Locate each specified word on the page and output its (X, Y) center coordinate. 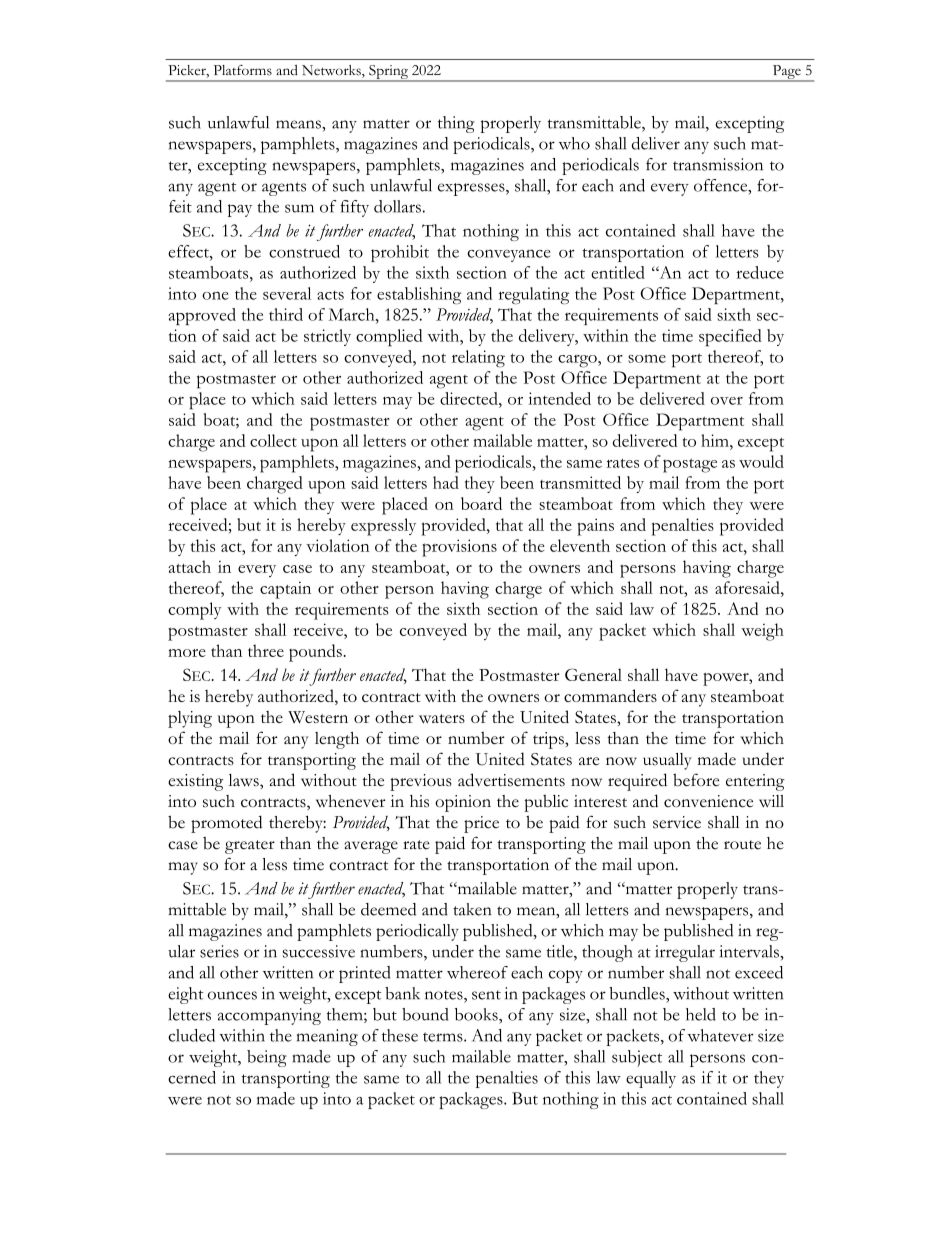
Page (786, 73)
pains (595, 527)
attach (189, 566)
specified (730, 338)
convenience (708, 801)
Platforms (242, 70)
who (574, 143)
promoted (226, 824)
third (286, 314)
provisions (459, 548)
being (267, 1058)
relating (478, 359)
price (481, 824)
